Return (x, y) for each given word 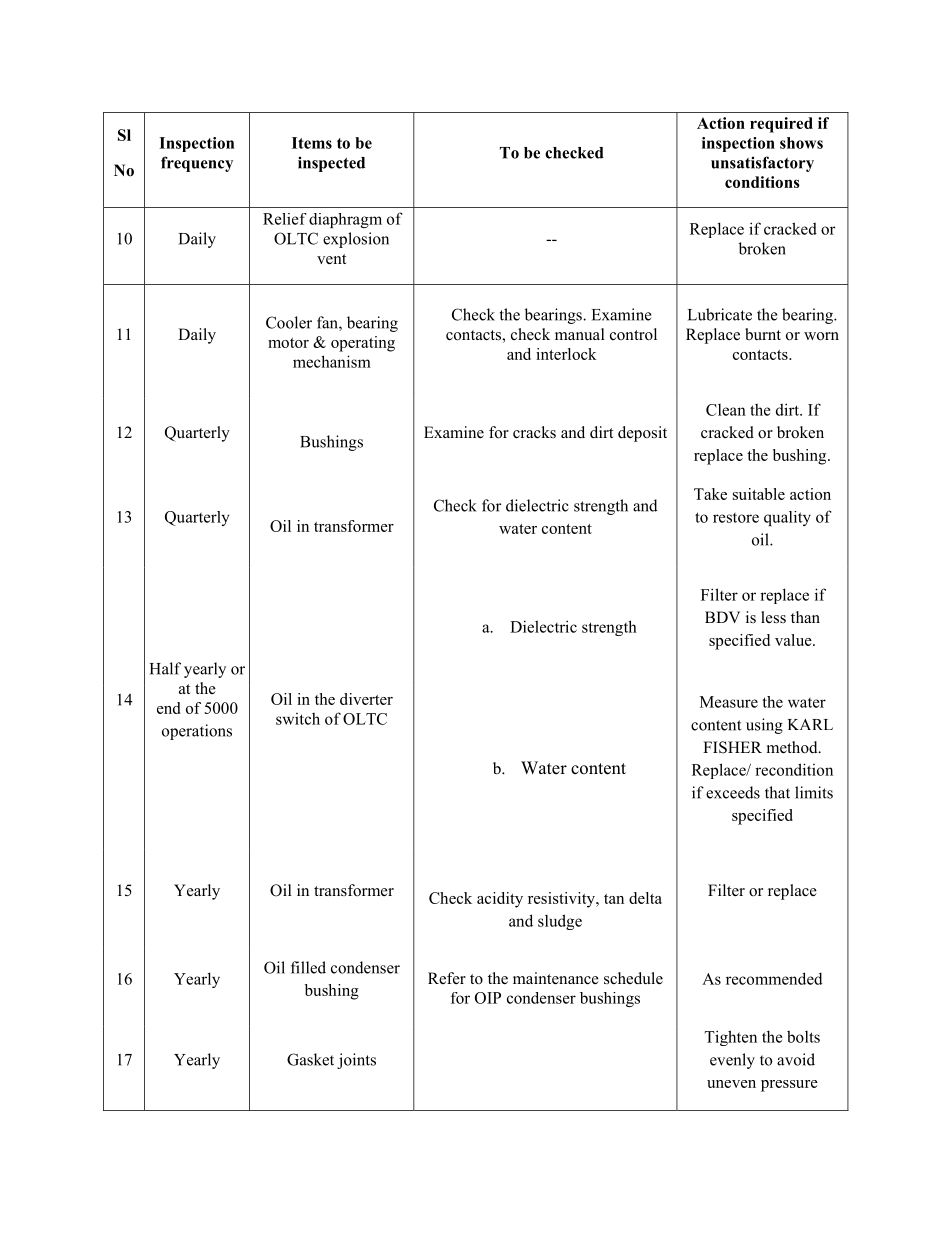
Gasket (310, 1059)
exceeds (733, 792)
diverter (366, 699)
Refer (447, 978)
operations (197, 732)
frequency (197, 164)
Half (165, 668)
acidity (500, 900)
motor (288, 343)
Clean (726, 410)
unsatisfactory (762, 164)
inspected (331, 164)
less (773, 617)
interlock (566, 354)
